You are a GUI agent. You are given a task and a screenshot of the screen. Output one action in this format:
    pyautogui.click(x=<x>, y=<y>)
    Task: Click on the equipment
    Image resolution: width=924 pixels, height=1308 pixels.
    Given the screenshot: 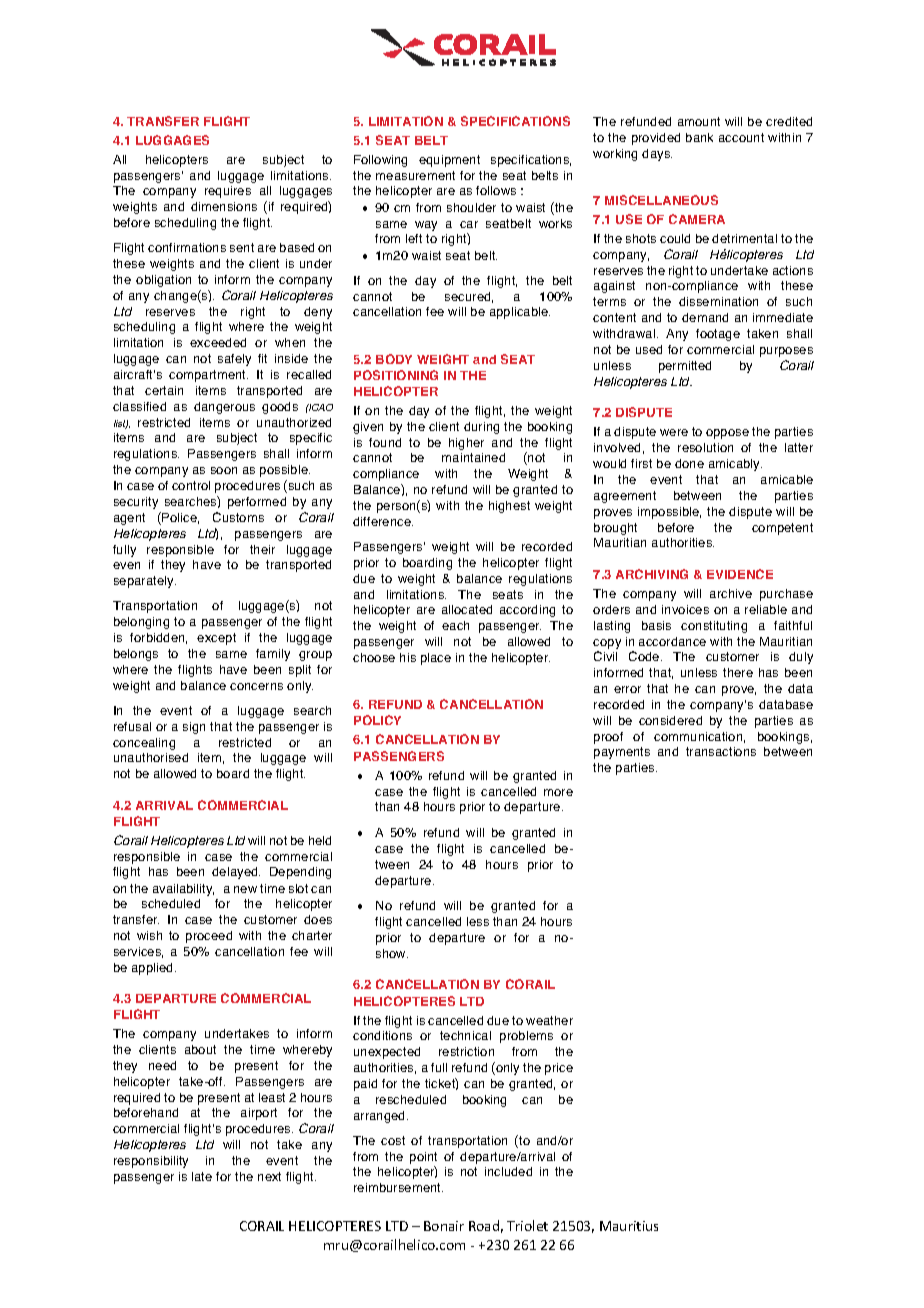 What is the action you would take?
    pyautogui.click(x=449, y=161)
